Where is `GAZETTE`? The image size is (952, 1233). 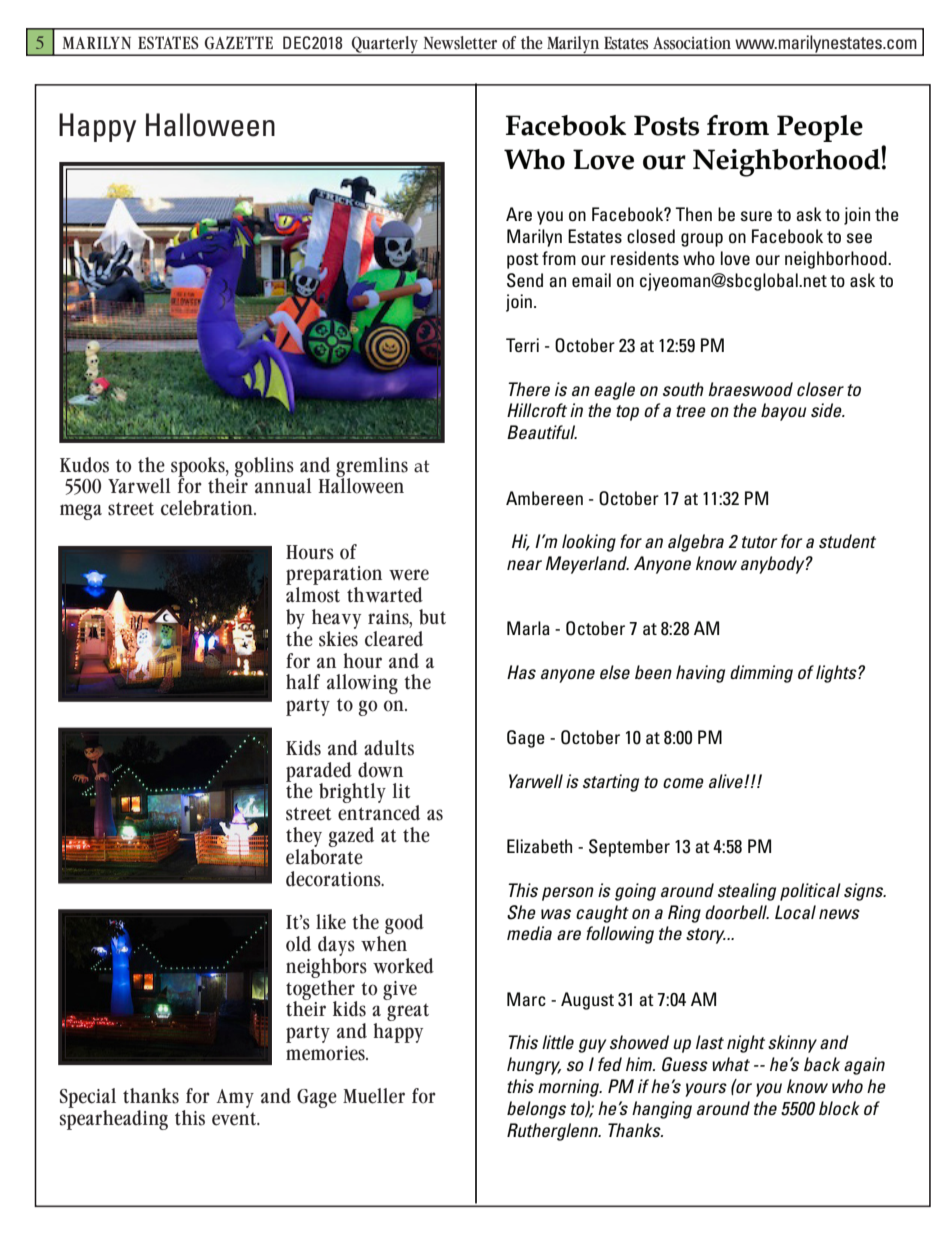
GAZETTE is located at coordinates (238, 43).
